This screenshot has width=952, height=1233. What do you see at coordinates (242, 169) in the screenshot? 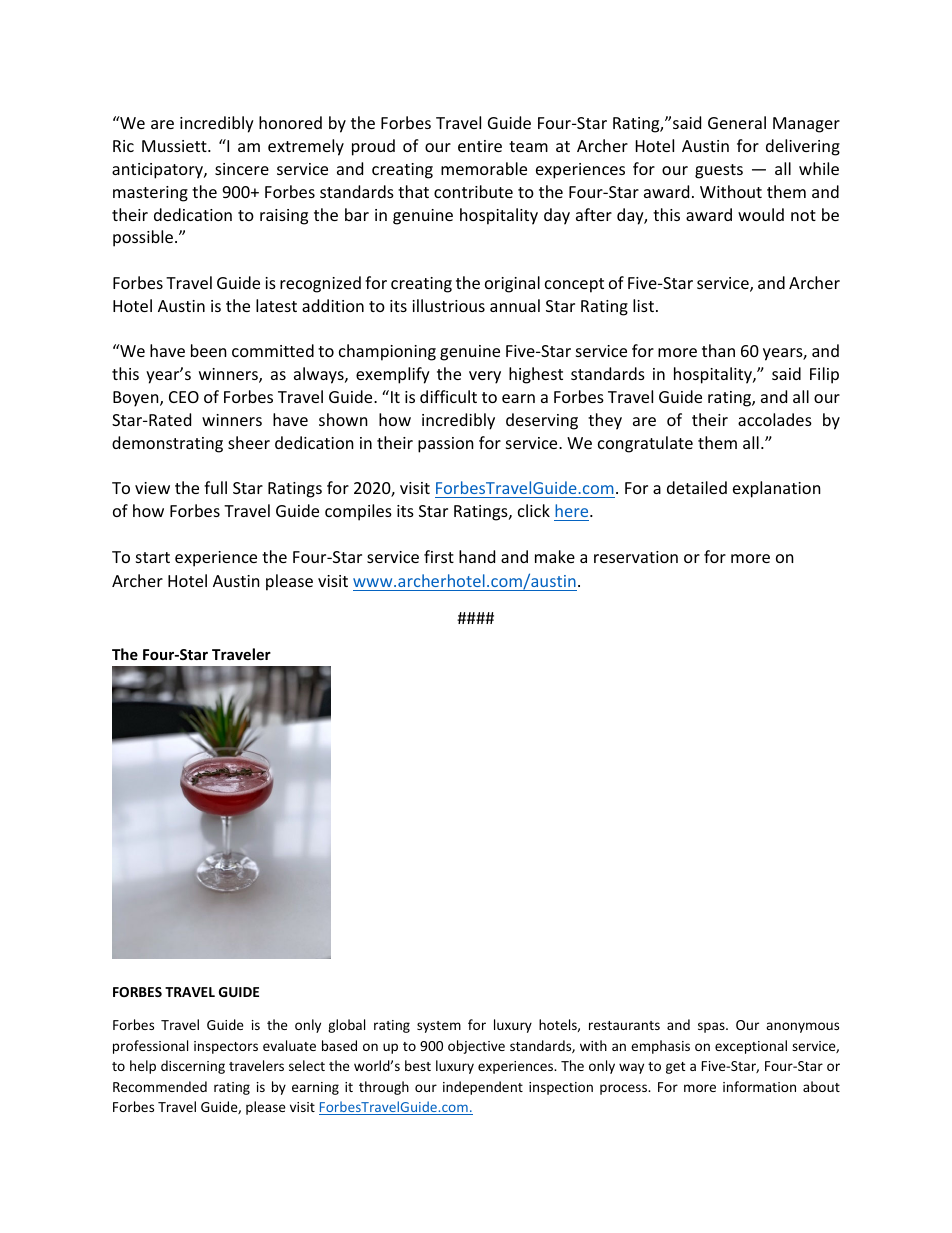
I see `sincere` at bounding box center [242, 169].
